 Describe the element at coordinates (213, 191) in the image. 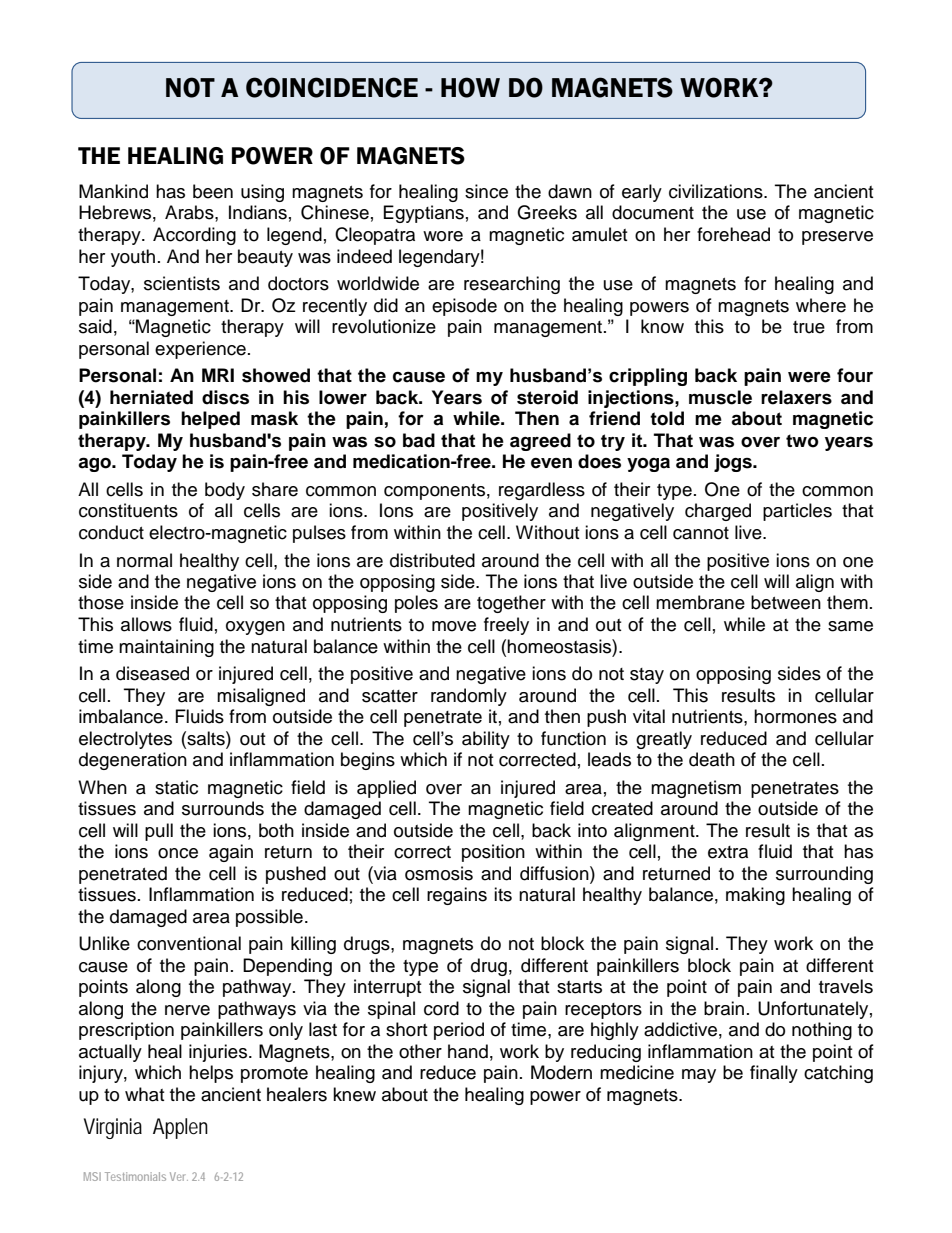

I see `been` at that location.
